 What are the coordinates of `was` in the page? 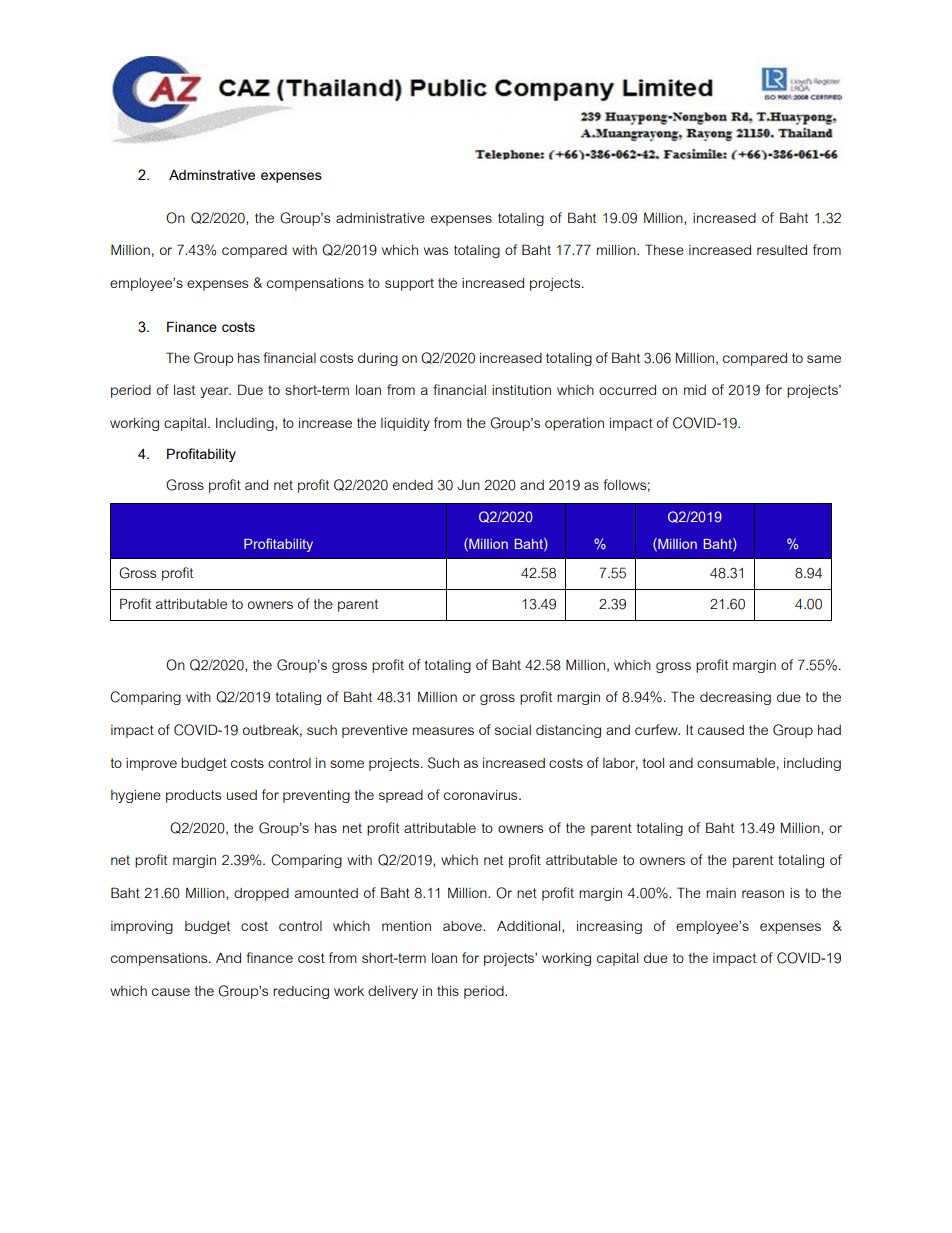 It's located at (436, 251).
